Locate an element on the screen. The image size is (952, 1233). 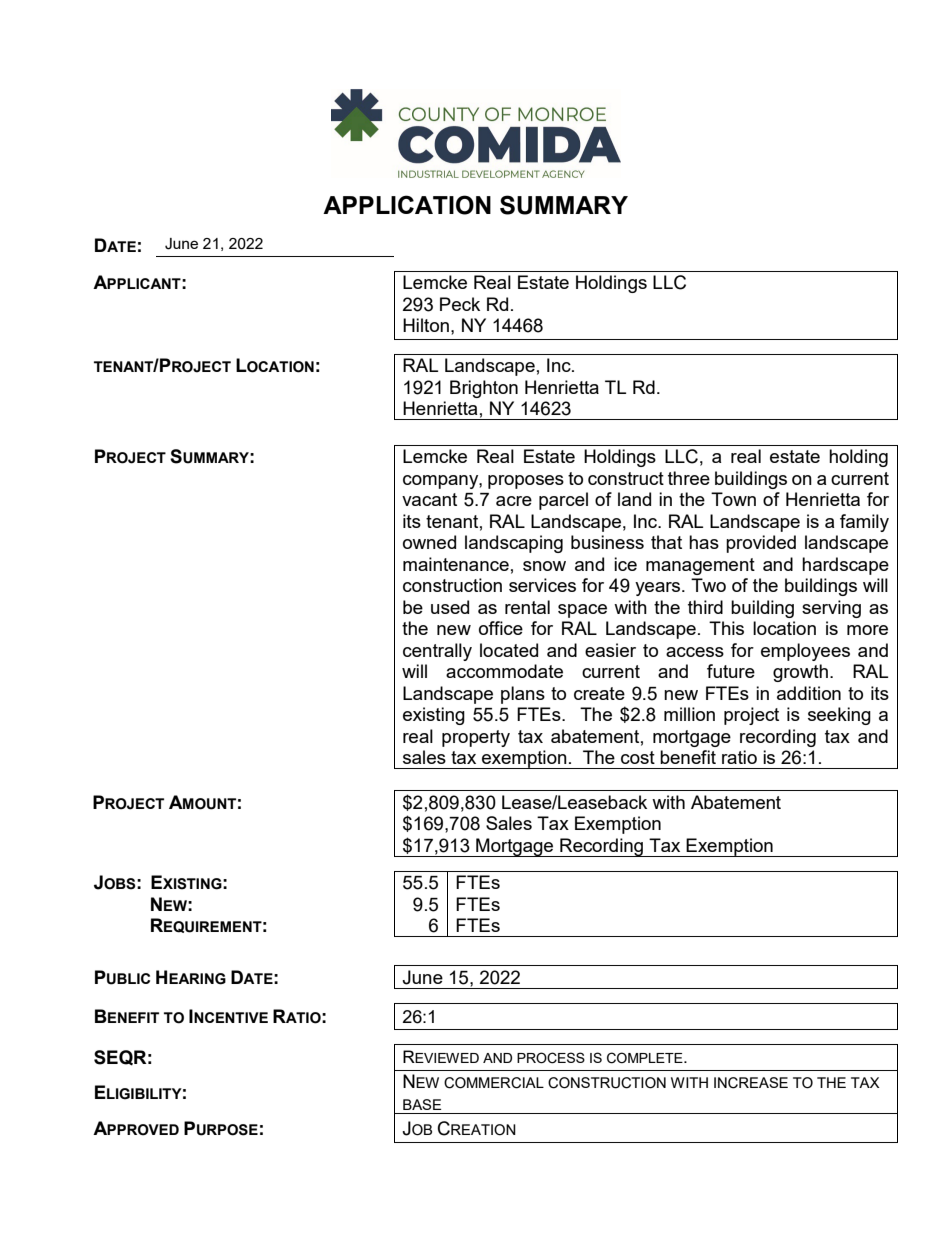
family is located at coordinates (864, 523).
